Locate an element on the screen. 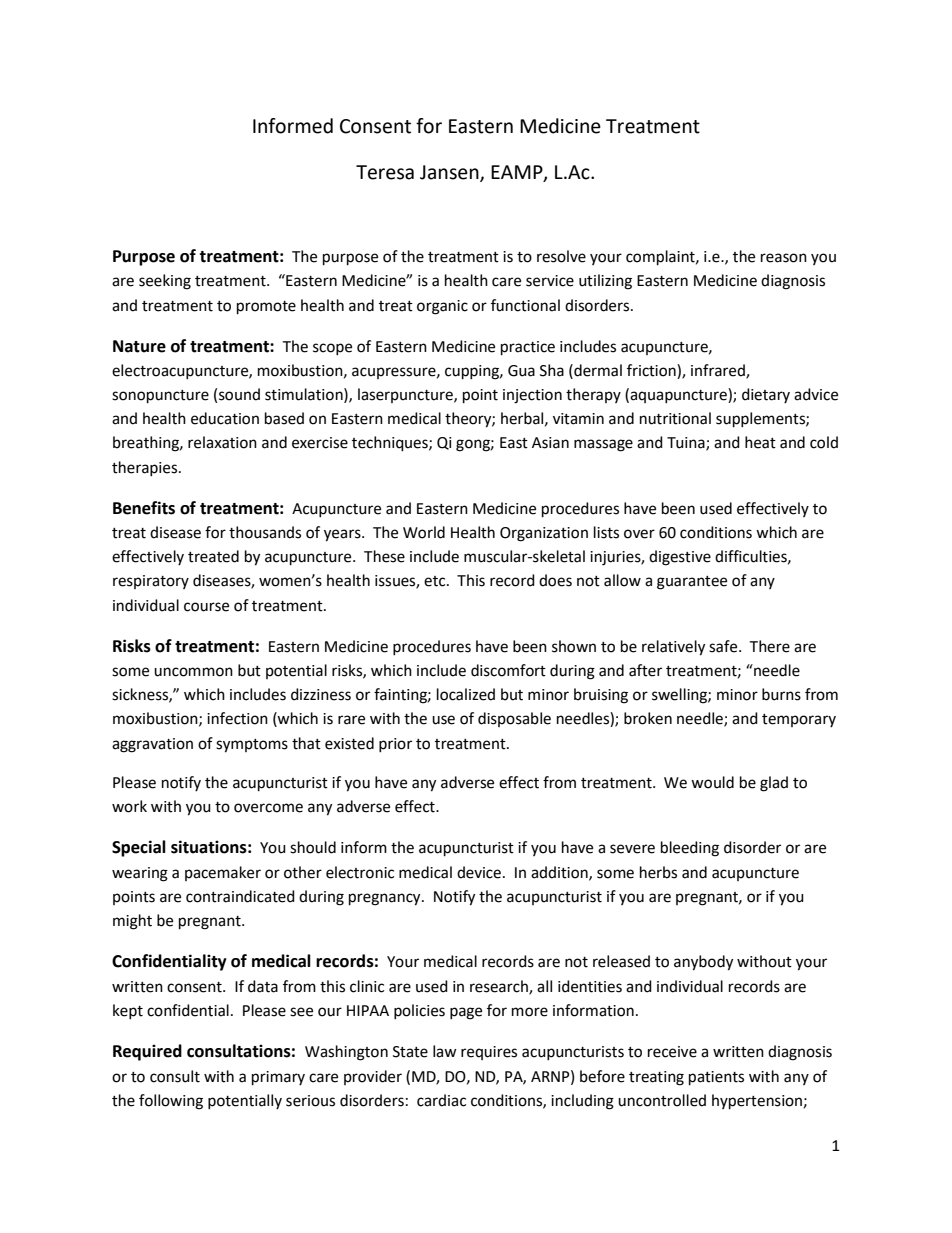  reason is located at coordinates (784, 258).
